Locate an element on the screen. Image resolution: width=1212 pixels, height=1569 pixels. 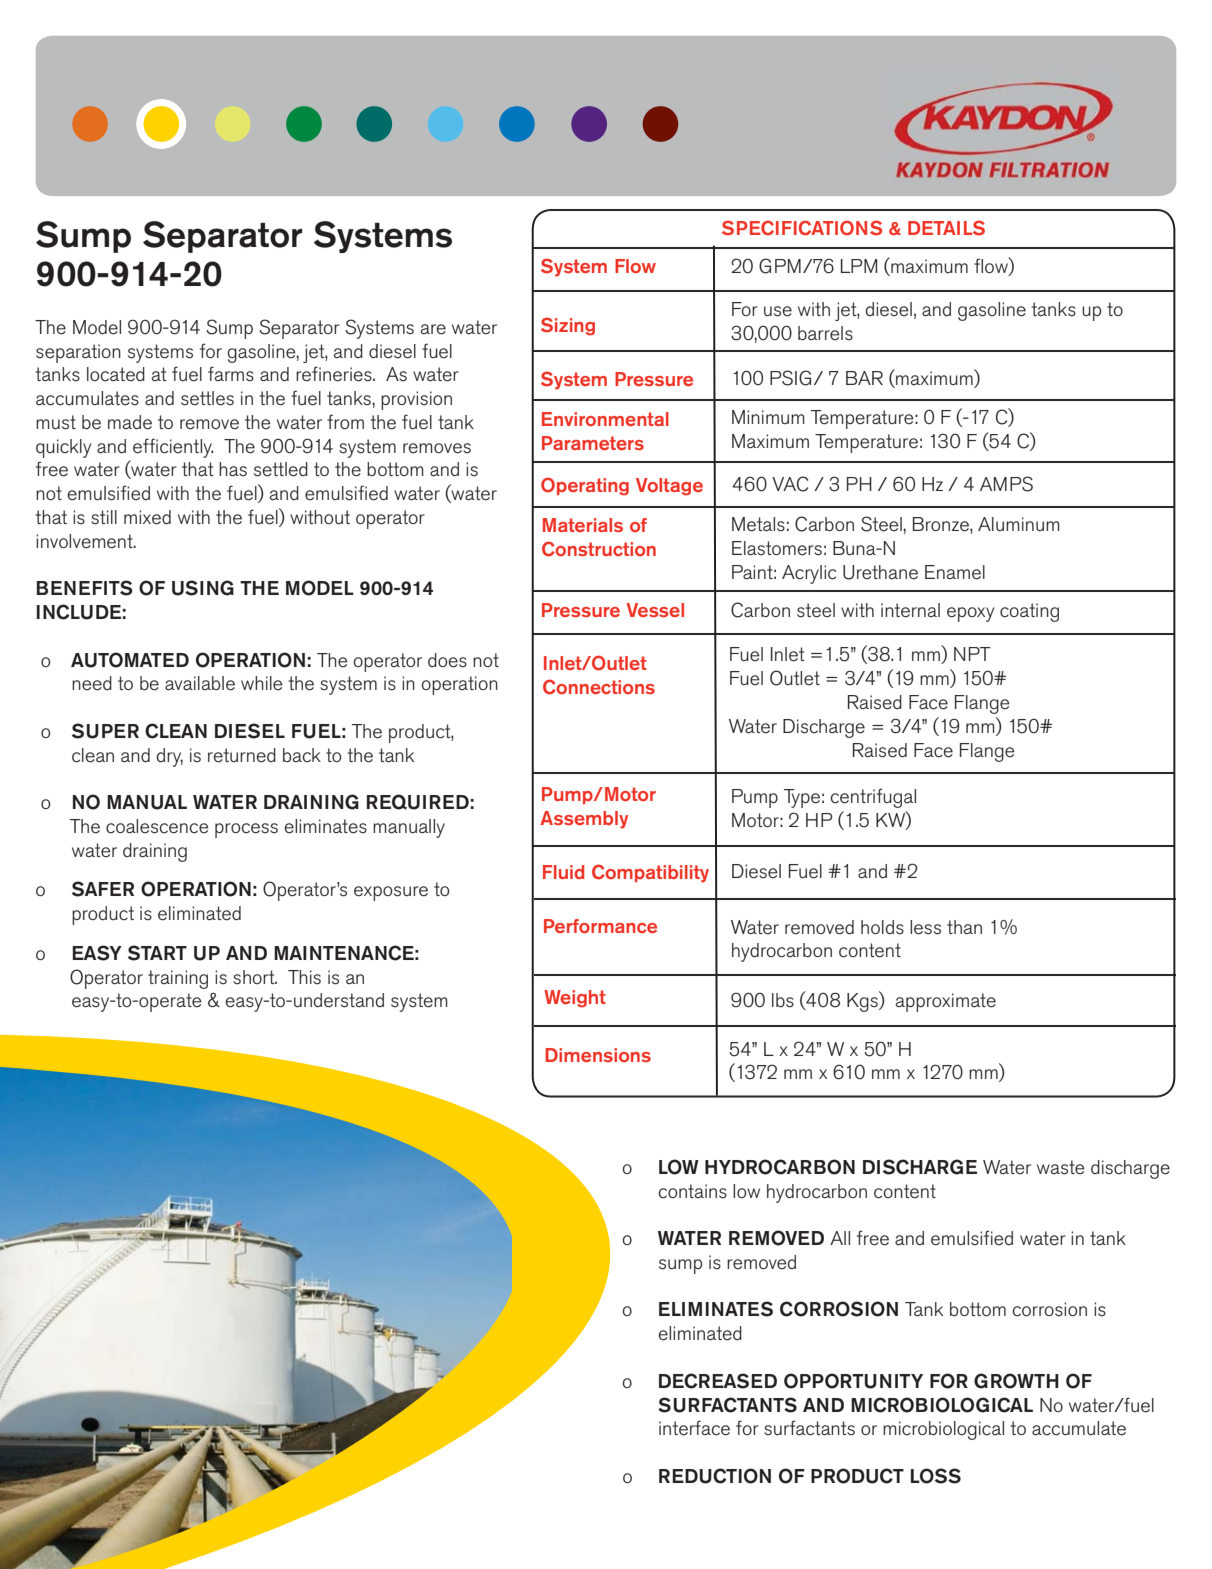
AMPS is located at coordinates (1006, 484).
